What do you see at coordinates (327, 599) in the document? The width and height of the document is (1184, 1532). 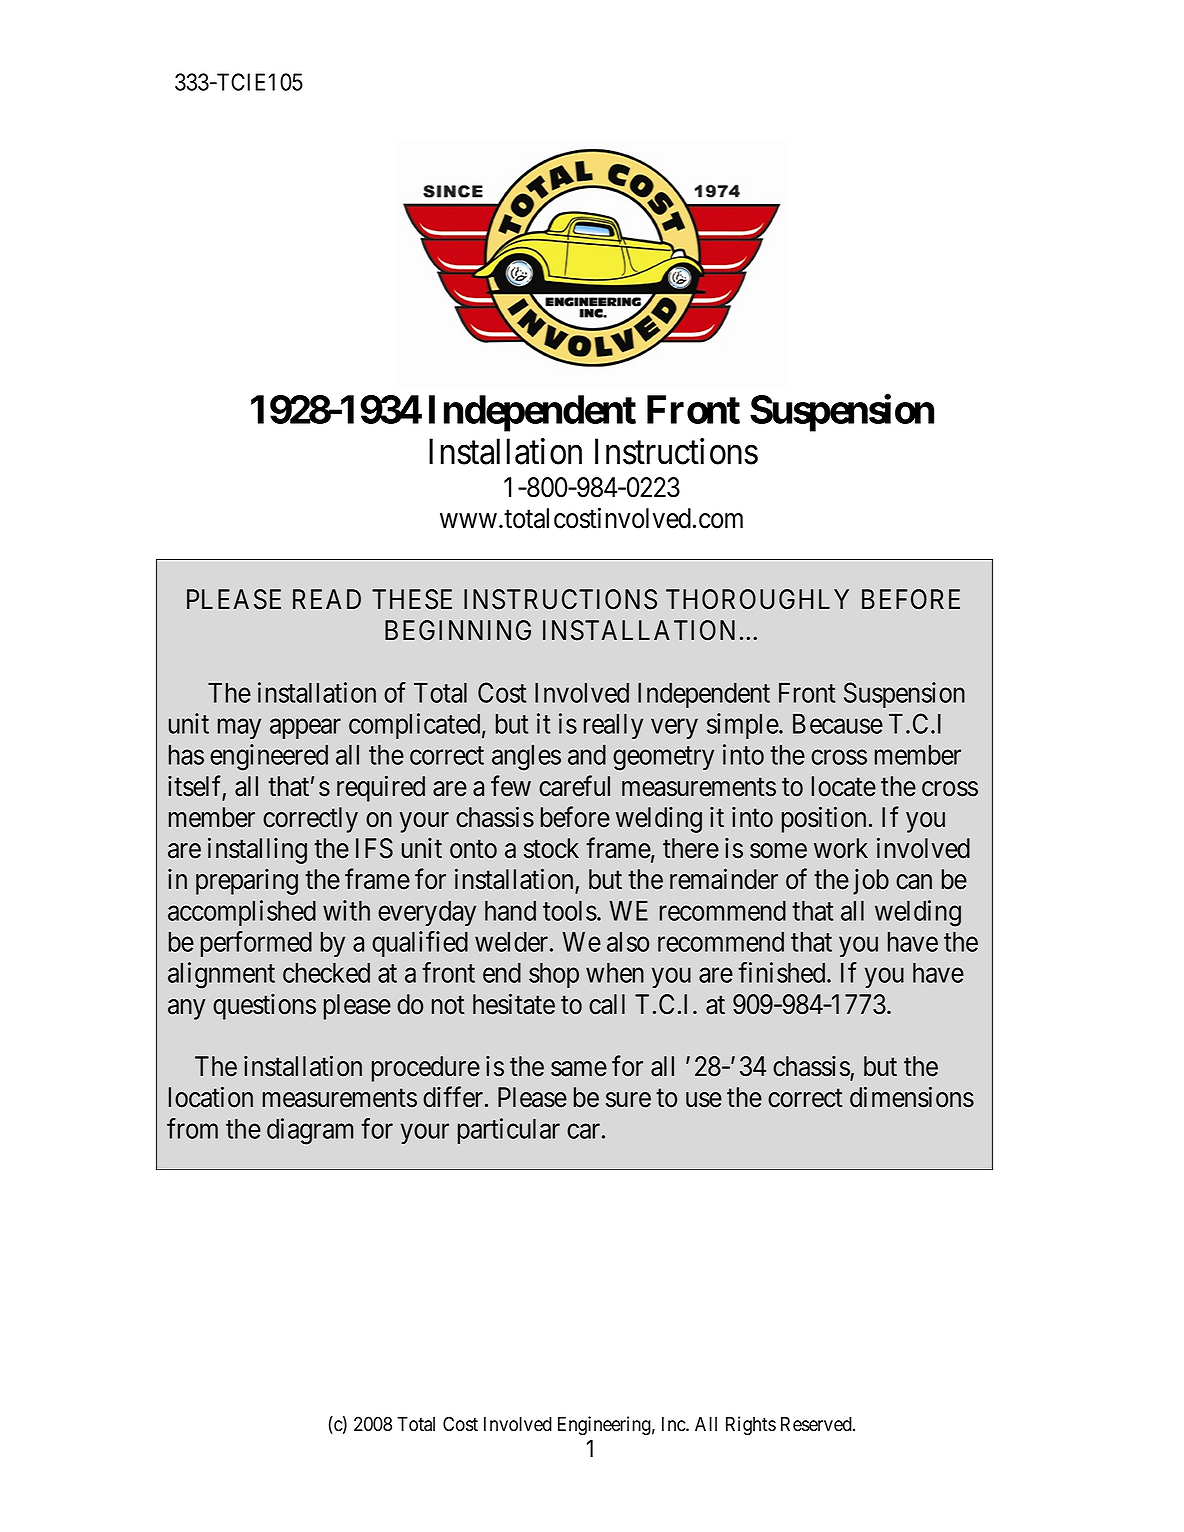 I see `READ` at bounding box center [327, 599].
